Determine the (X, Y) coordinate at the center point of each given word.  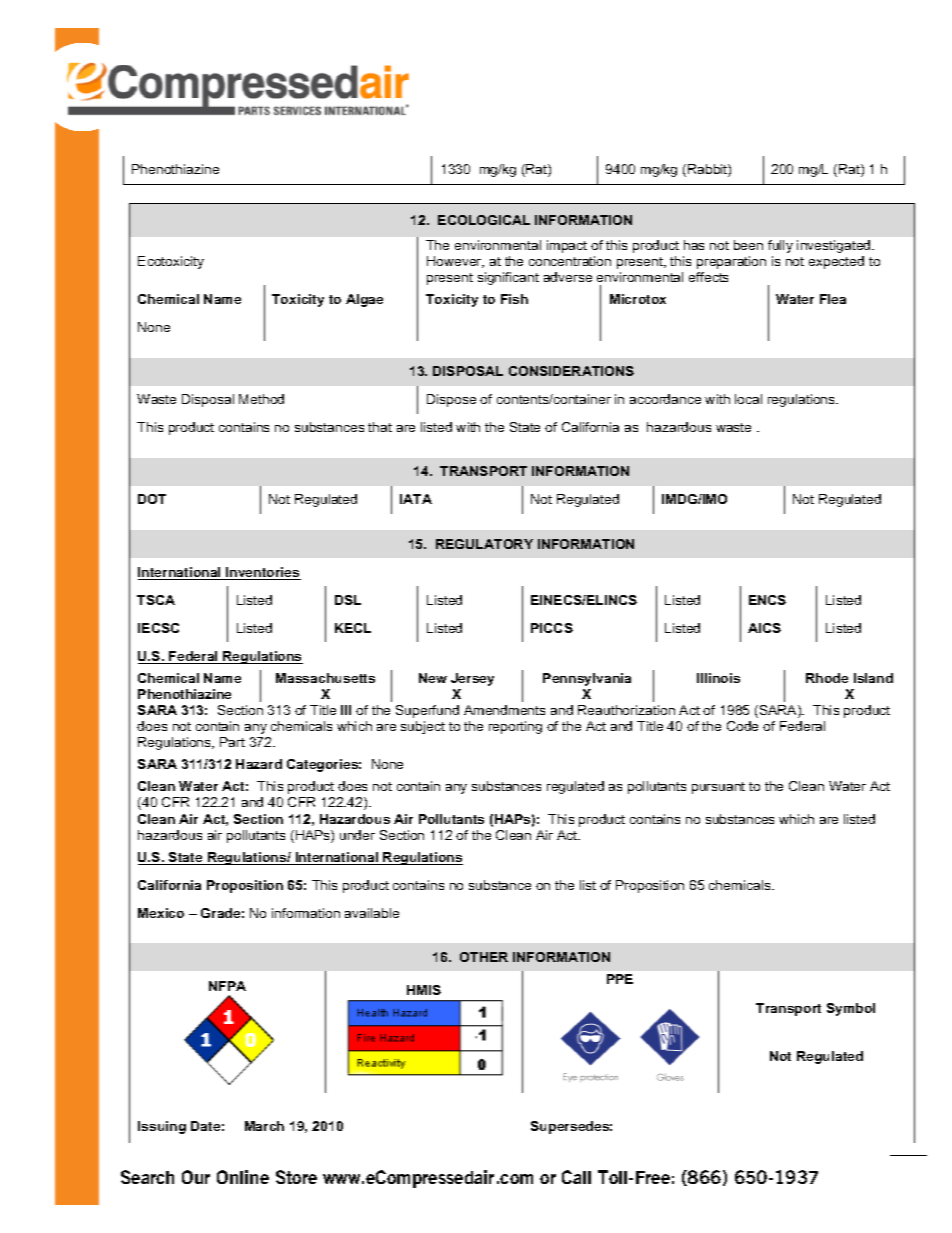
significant (508, 278)
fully (780, 246)
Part (232, 742)
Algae (364, 300)
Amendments (504, 710)
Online (243, 1177)
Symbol (851, 1009)
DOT (152, 499)
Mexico (161, 913)
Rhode (827, 678)
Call (576, 1177)
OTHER (484, 957)
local (748, 399)
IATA (416, 499)
